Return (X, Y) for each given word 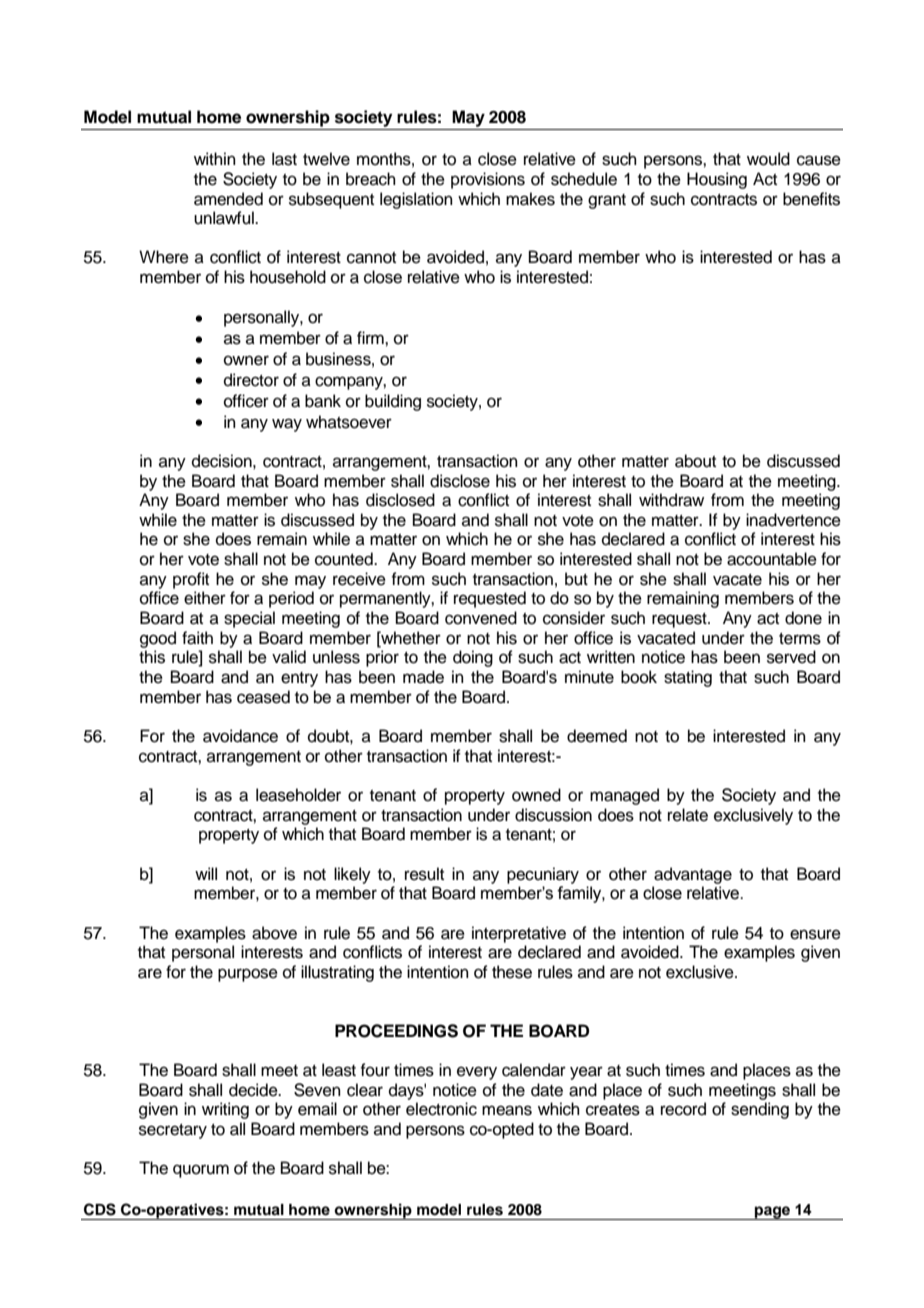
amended (228, 199)
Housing (717, 180)
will (206, 873)
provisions (488, 180)
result (424, 874)
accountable (772, 559)
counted (345, 559)
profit (191, 580)
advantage (693, 875)
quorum (201, 1171)
